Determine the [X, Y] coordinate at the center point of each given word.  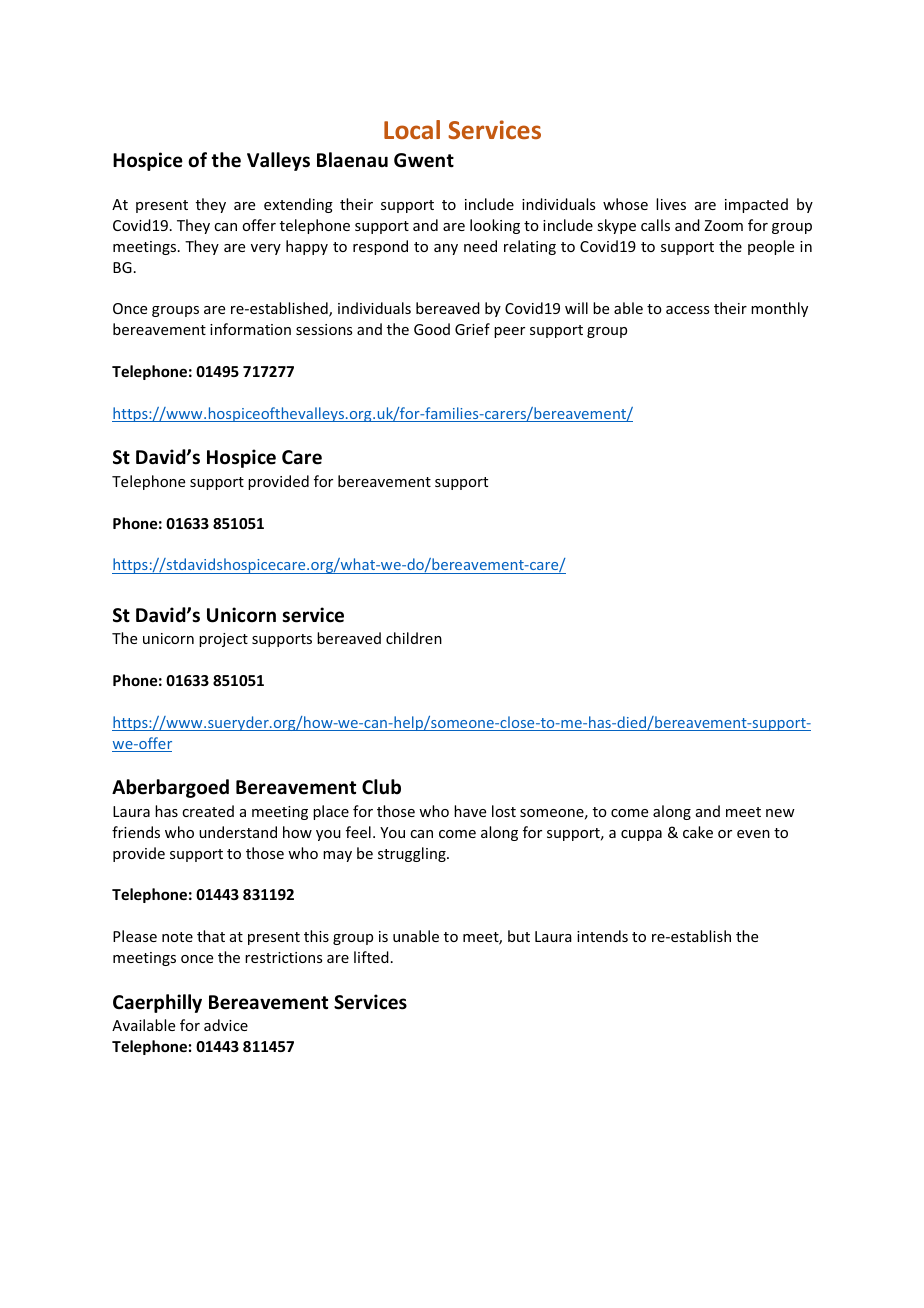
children [414, 638]
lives [671, 204]
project [223, 640]
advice [226, 1025]
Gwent [424, 160]
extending [298, 205]
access [687, 310]
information [250, 329]
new [780, 813]
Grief [472, 329]
